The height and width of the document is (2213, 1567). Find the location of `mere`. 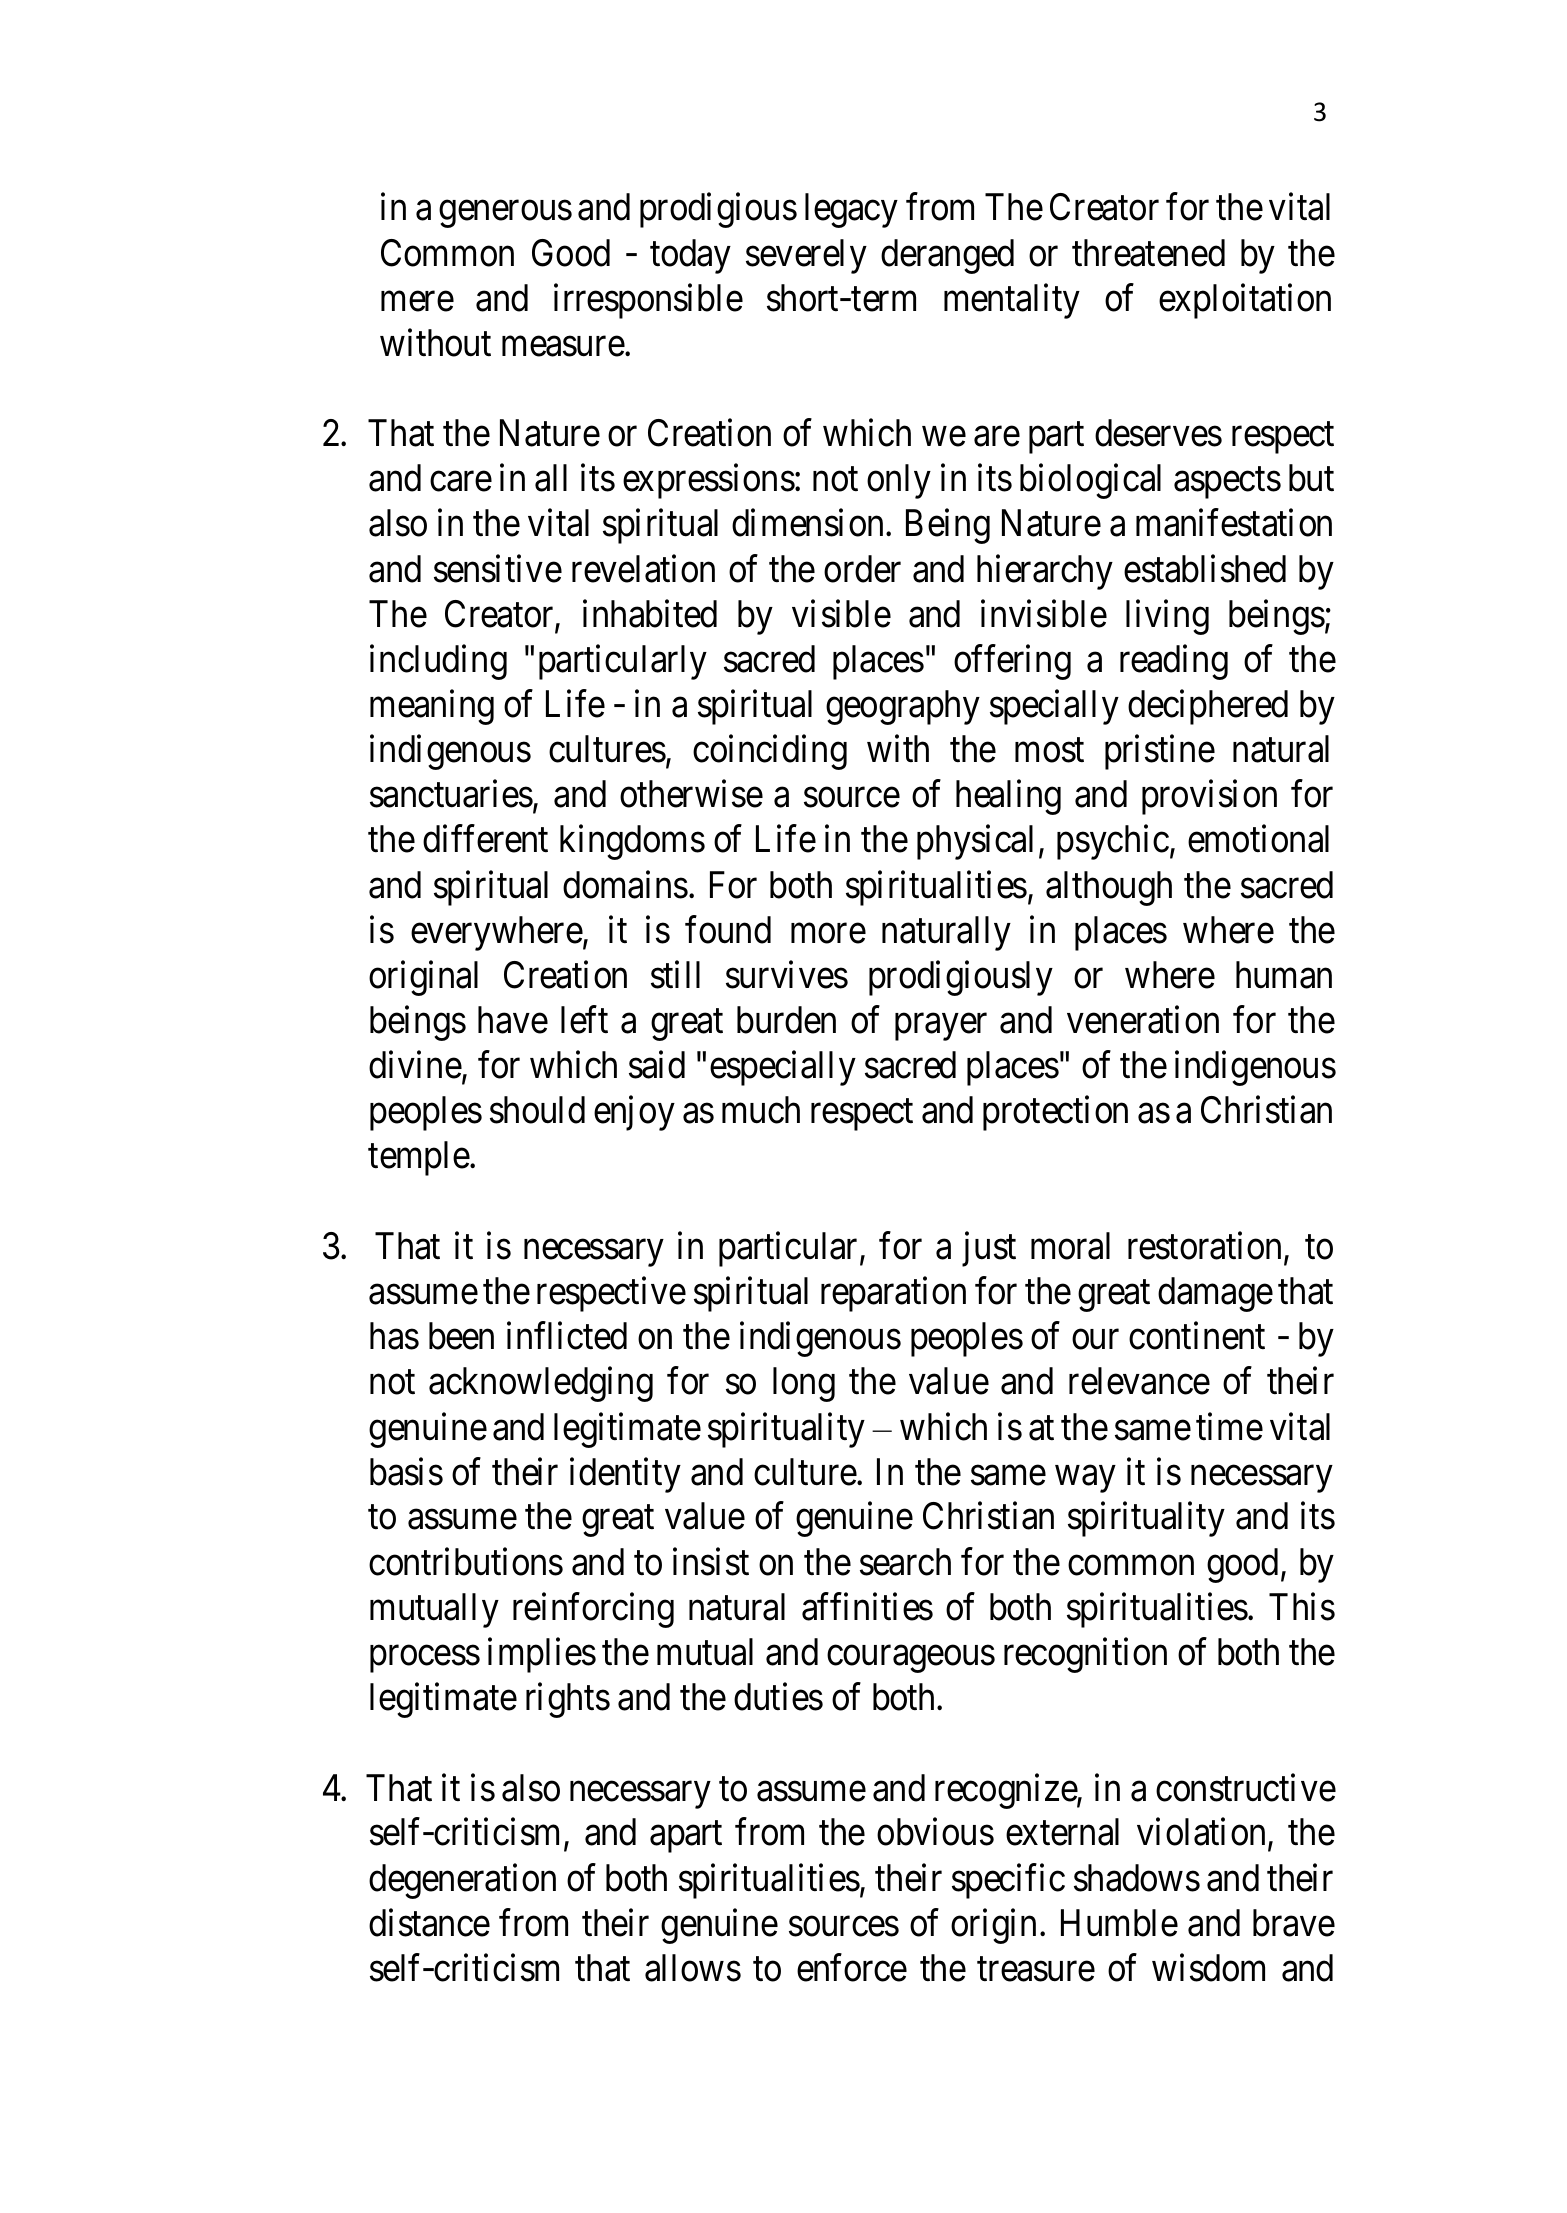

mere is located at coordinates (417, 302).
